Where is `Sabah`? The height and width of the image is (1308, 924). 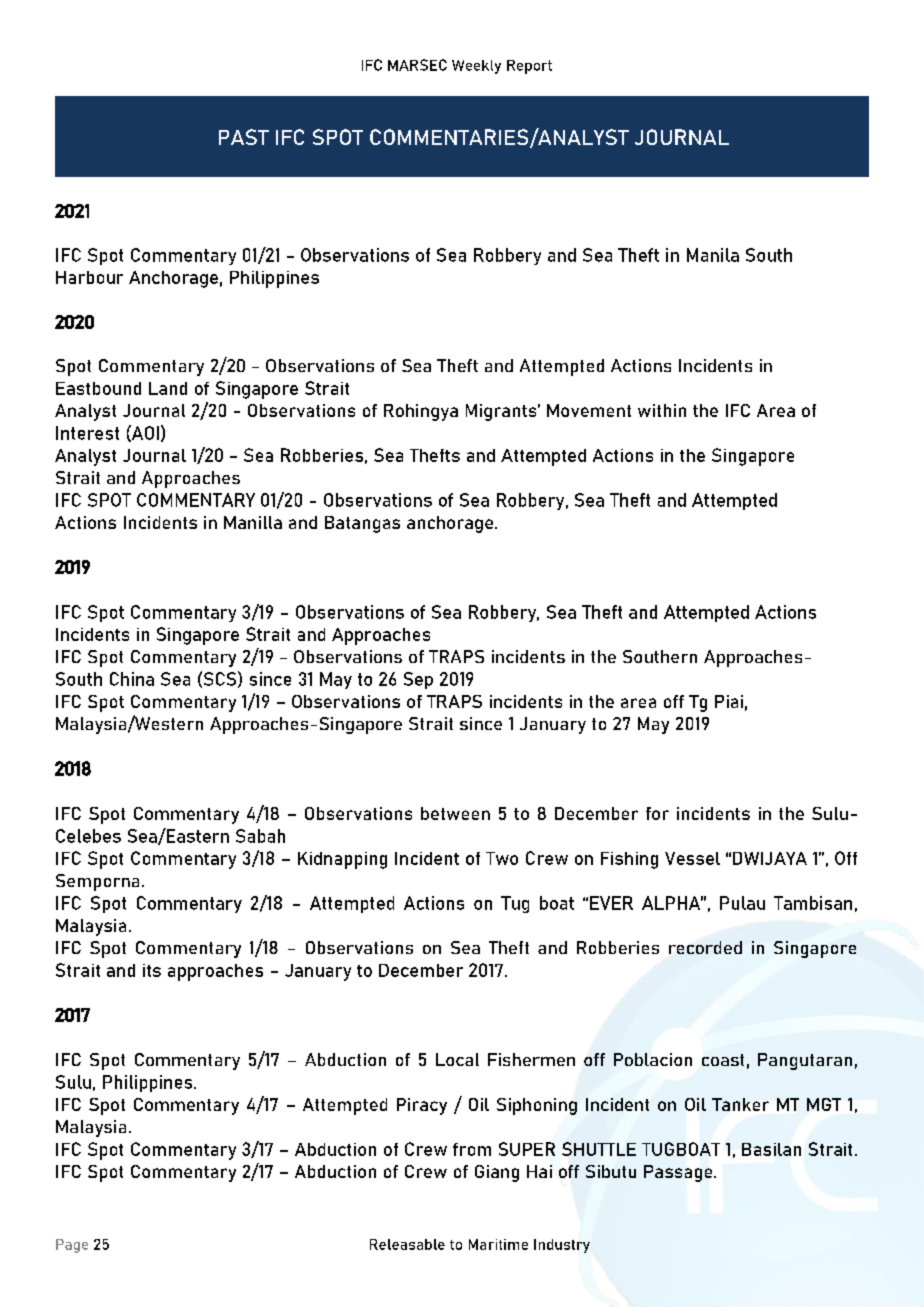
Sabah is located at coordinates (260, 836).
